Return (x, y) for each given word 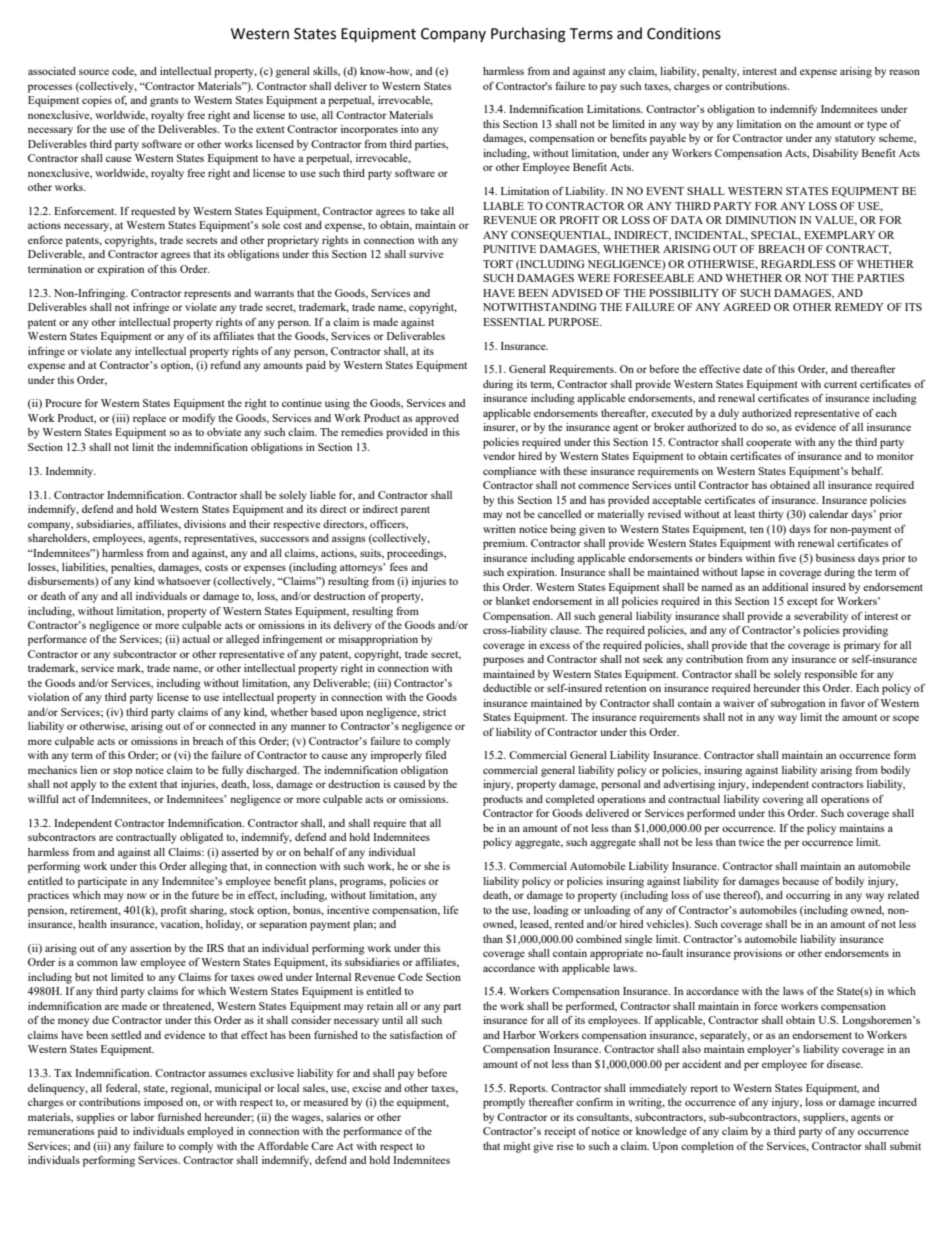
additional (785, 587)
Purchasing (528, 35)
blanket (513, 601)
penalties (133, 568)
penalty (720, 72)
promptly (504, 1103)
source (94, 72)
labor (143, 1117)
